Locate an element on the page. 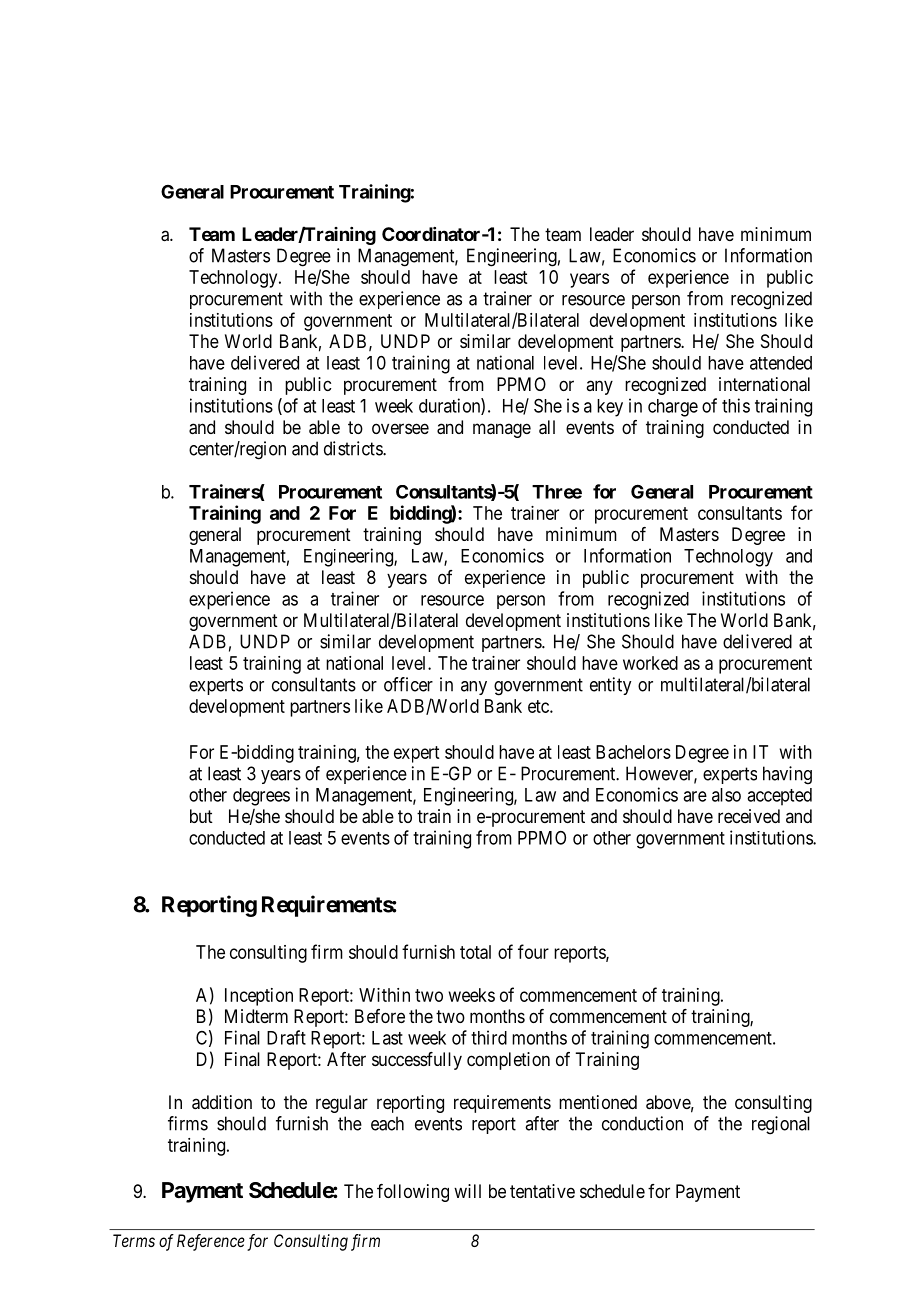  districts is located at coordinates (354, 448).
